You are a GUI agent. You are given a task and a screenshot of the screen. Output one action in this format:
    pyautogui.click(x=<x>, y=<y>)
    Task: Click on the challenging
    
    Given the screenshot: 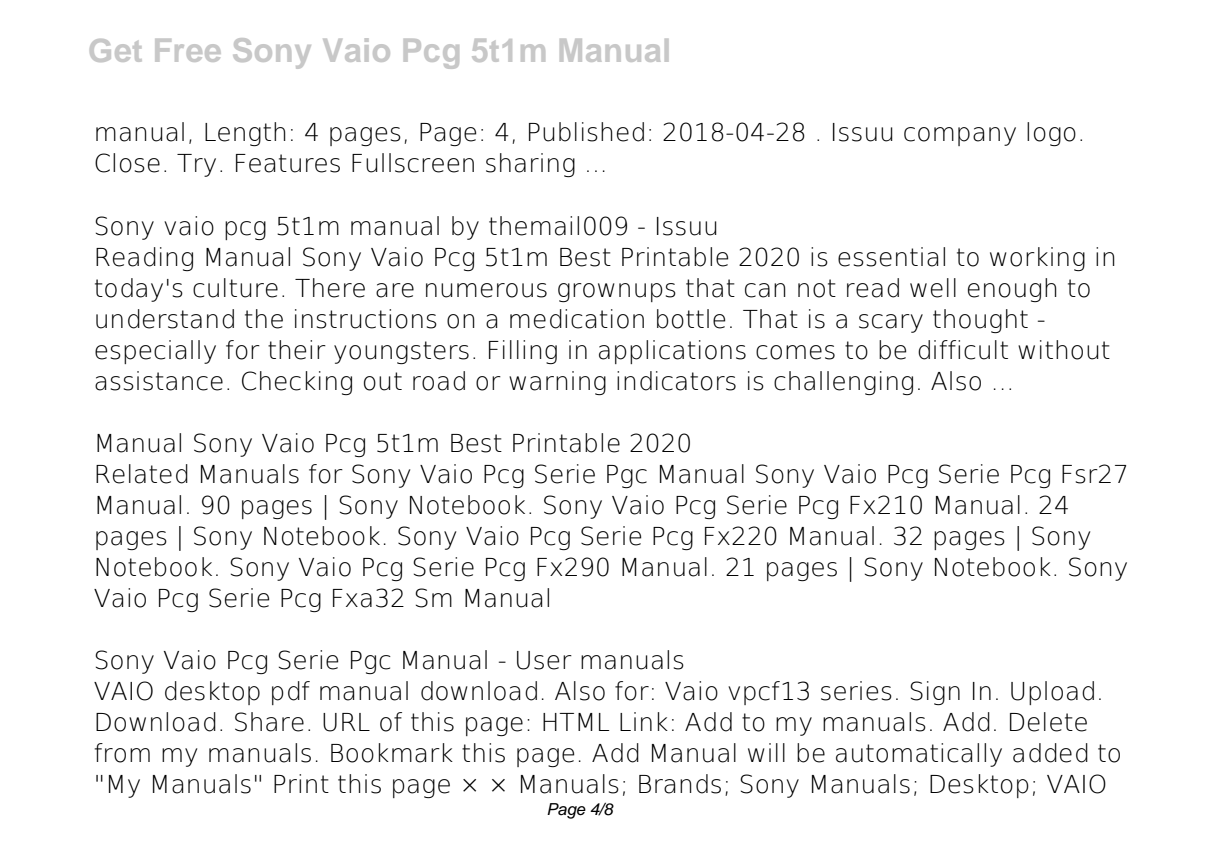 What is the action you would take?
    pyautogui.click(x=843, y=383)
